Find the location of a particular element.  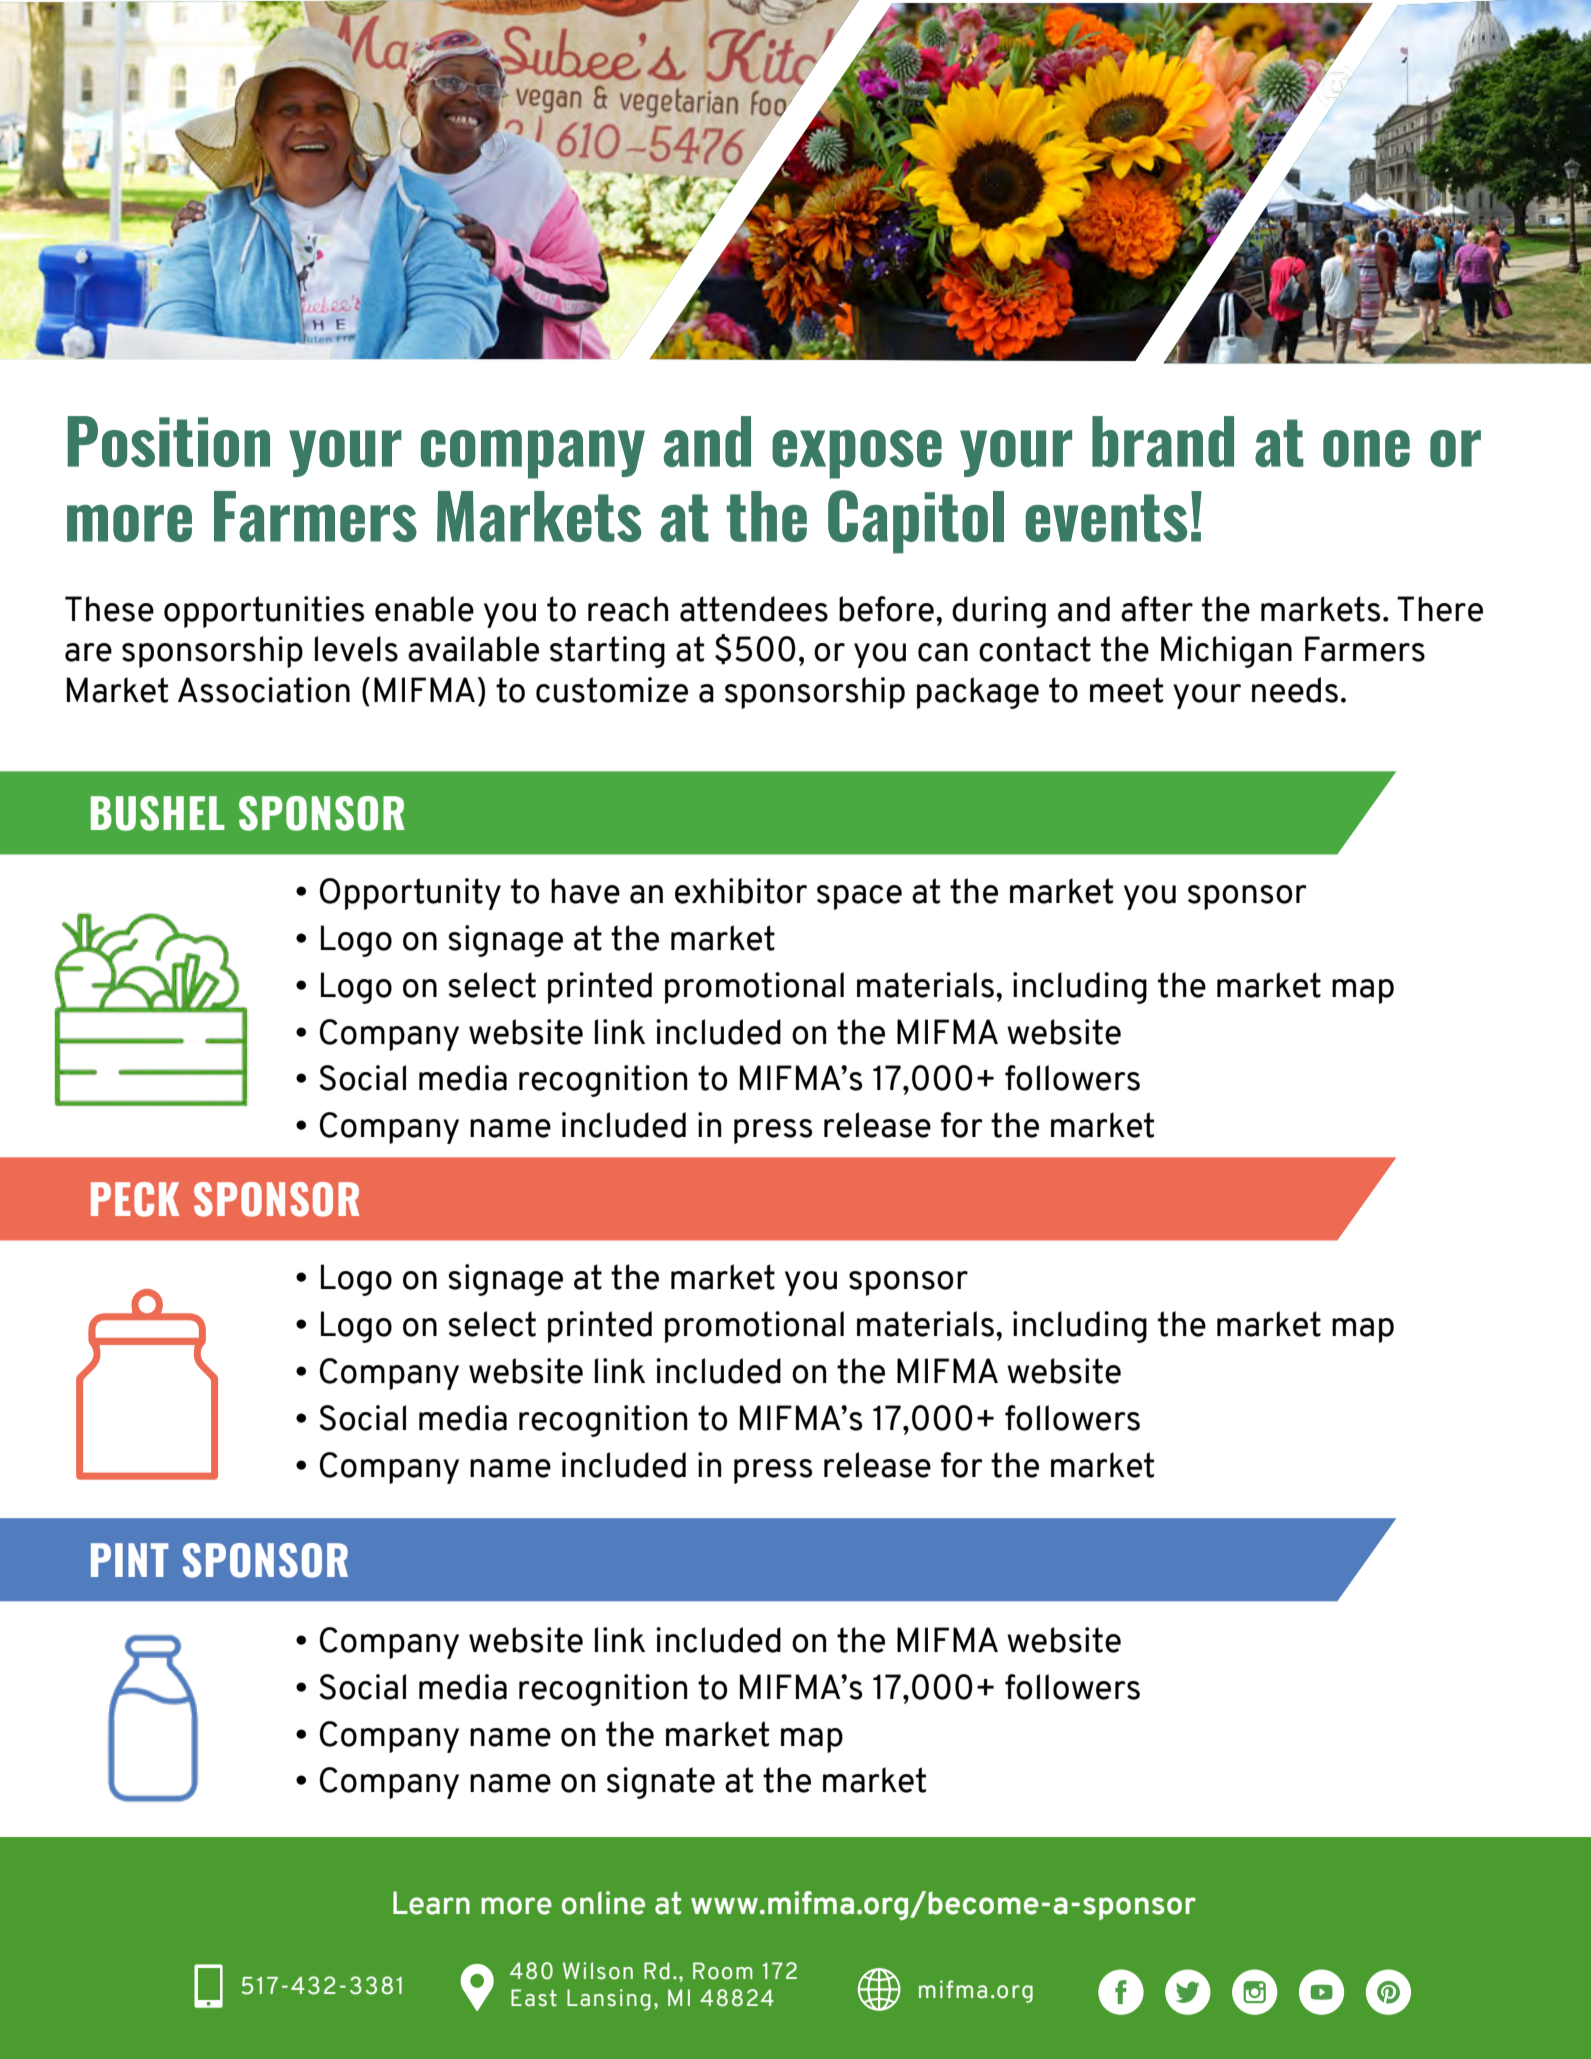

Room is located at coordinates (723, 1971).
